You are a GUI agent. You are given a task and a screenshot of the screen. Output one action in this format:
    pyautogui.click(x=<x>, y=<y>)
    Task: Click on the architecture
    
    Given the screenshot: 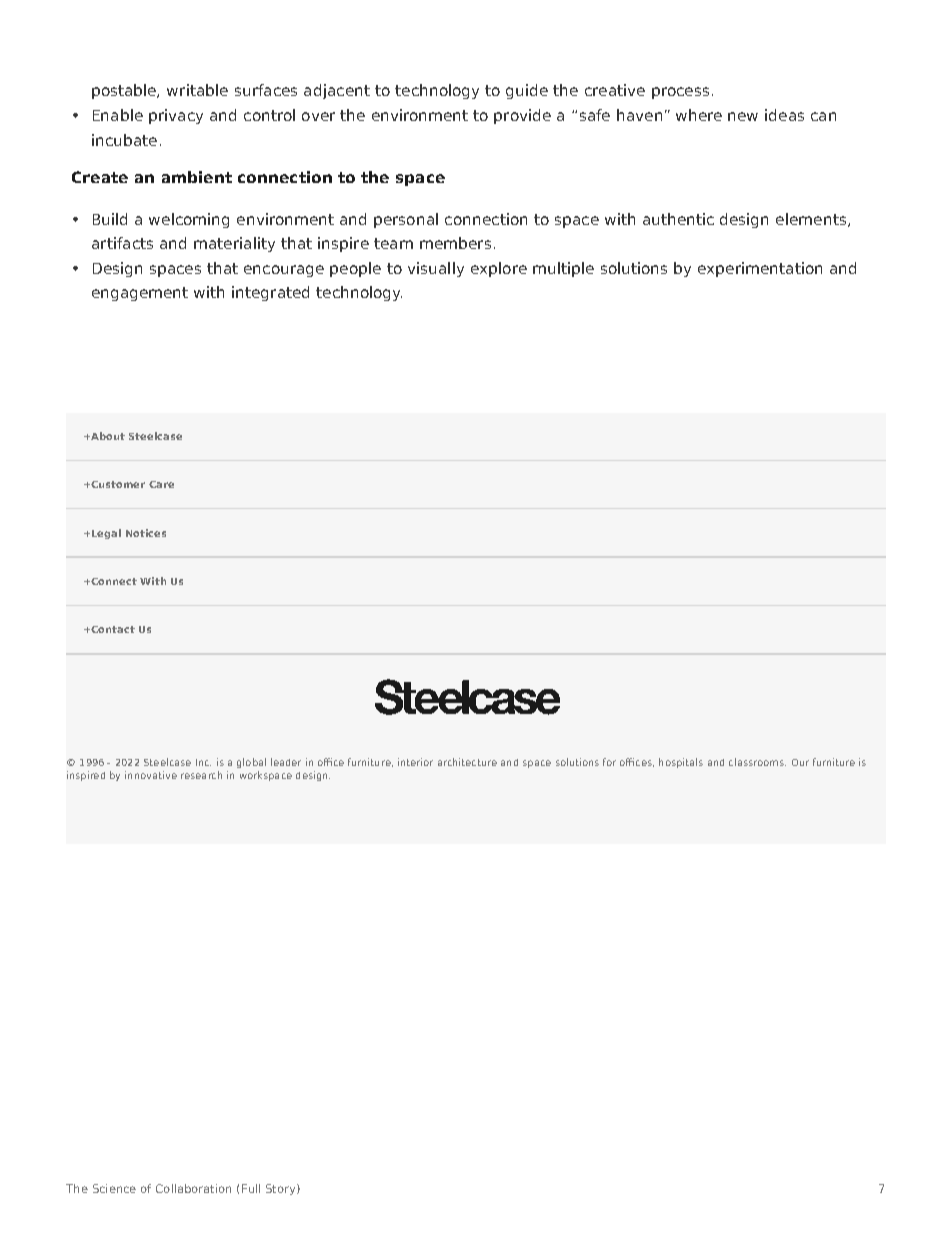 What is the action you would take?
    pyautogui.click(x=467, y=762)
